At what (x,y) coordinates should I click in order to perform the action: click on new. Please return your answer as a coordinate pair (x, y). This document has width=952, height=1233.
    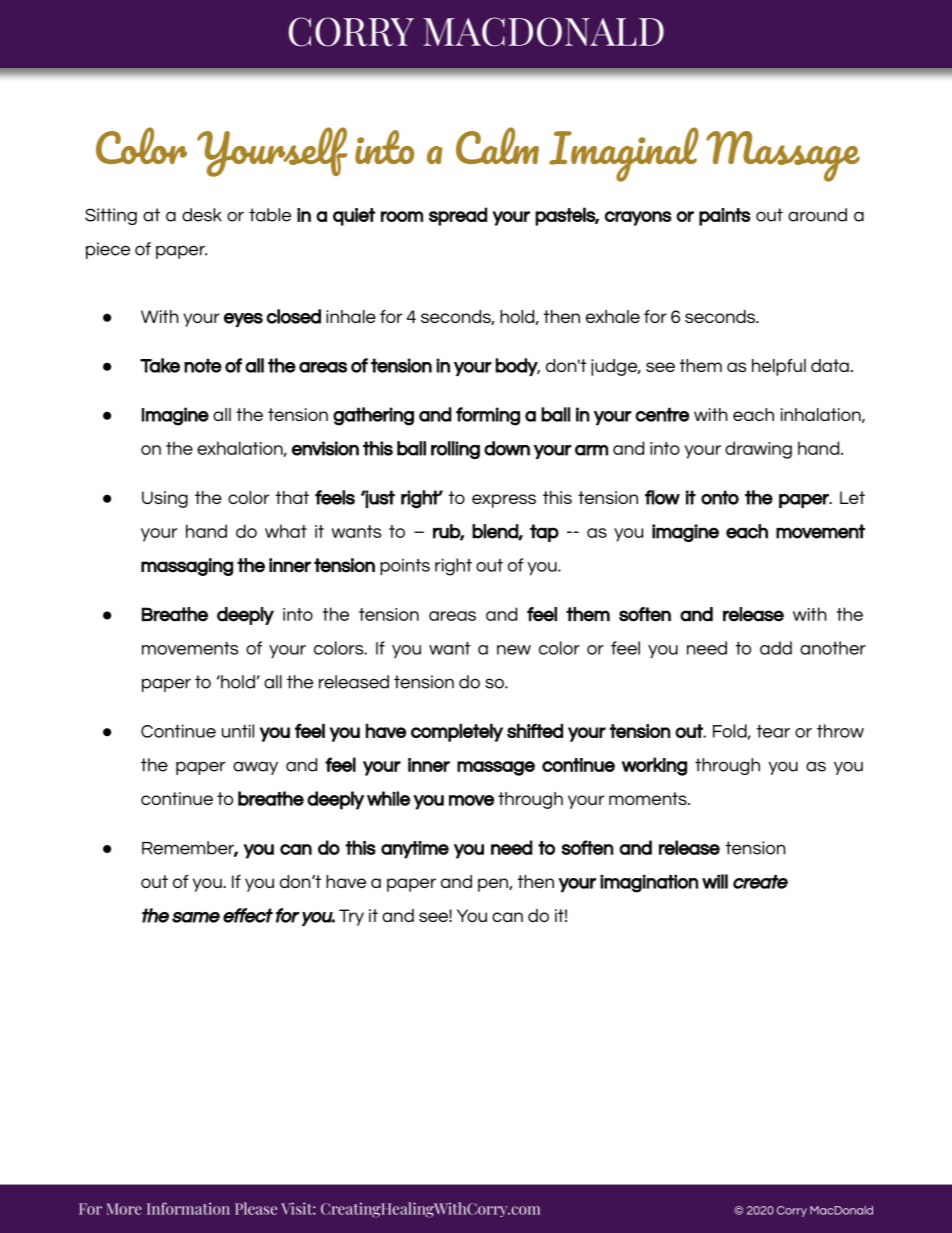
    Looking at the image, I should click on (514, 650).
